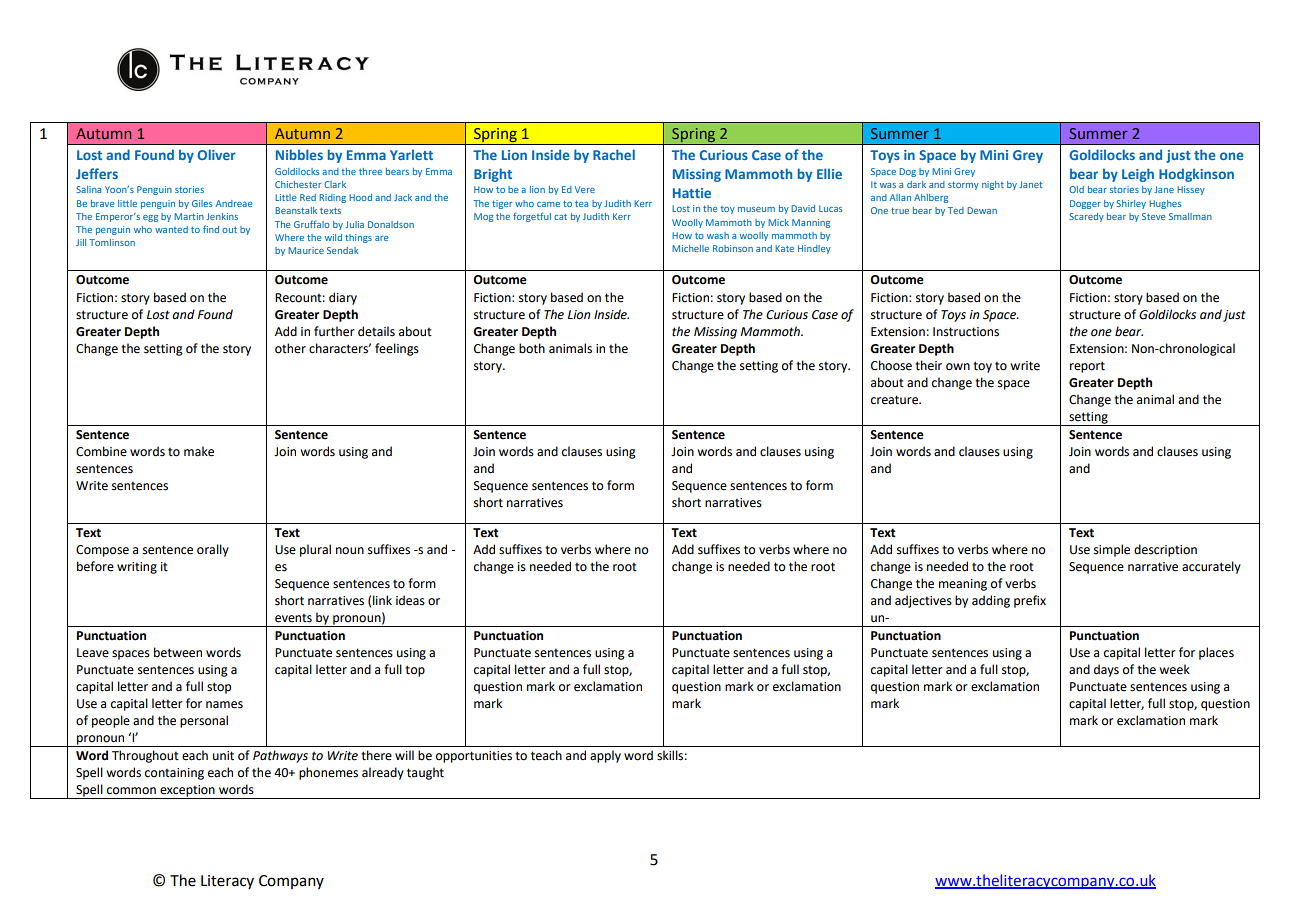  I want to click on prefix, so click(1030, 601).
